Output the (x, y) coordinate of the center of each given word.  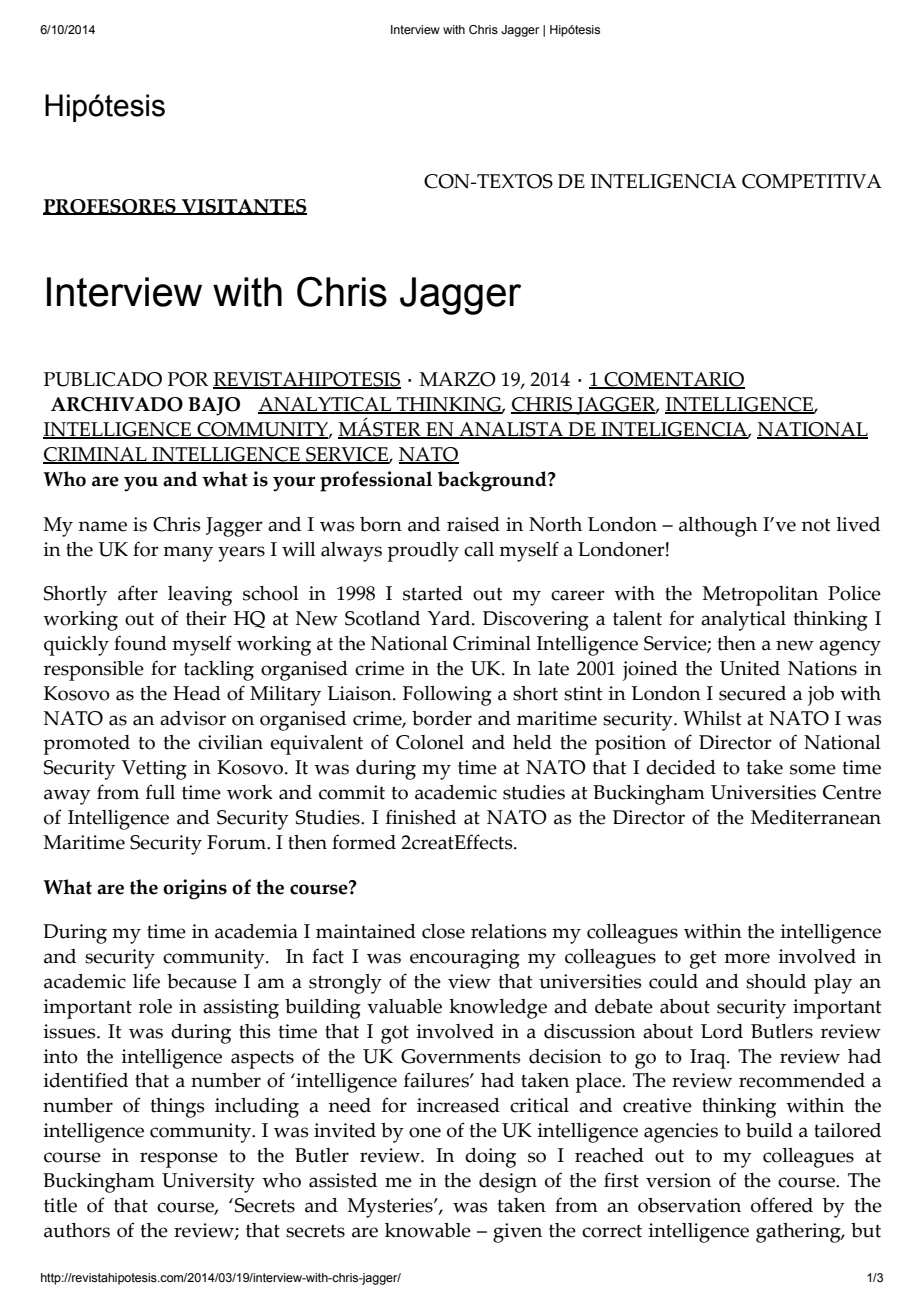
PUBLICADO (103, 379)
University (208, 1183)
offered (782, 1205)
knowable (428, 1230)
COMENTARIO (673, 380)
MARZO (457, 379)
